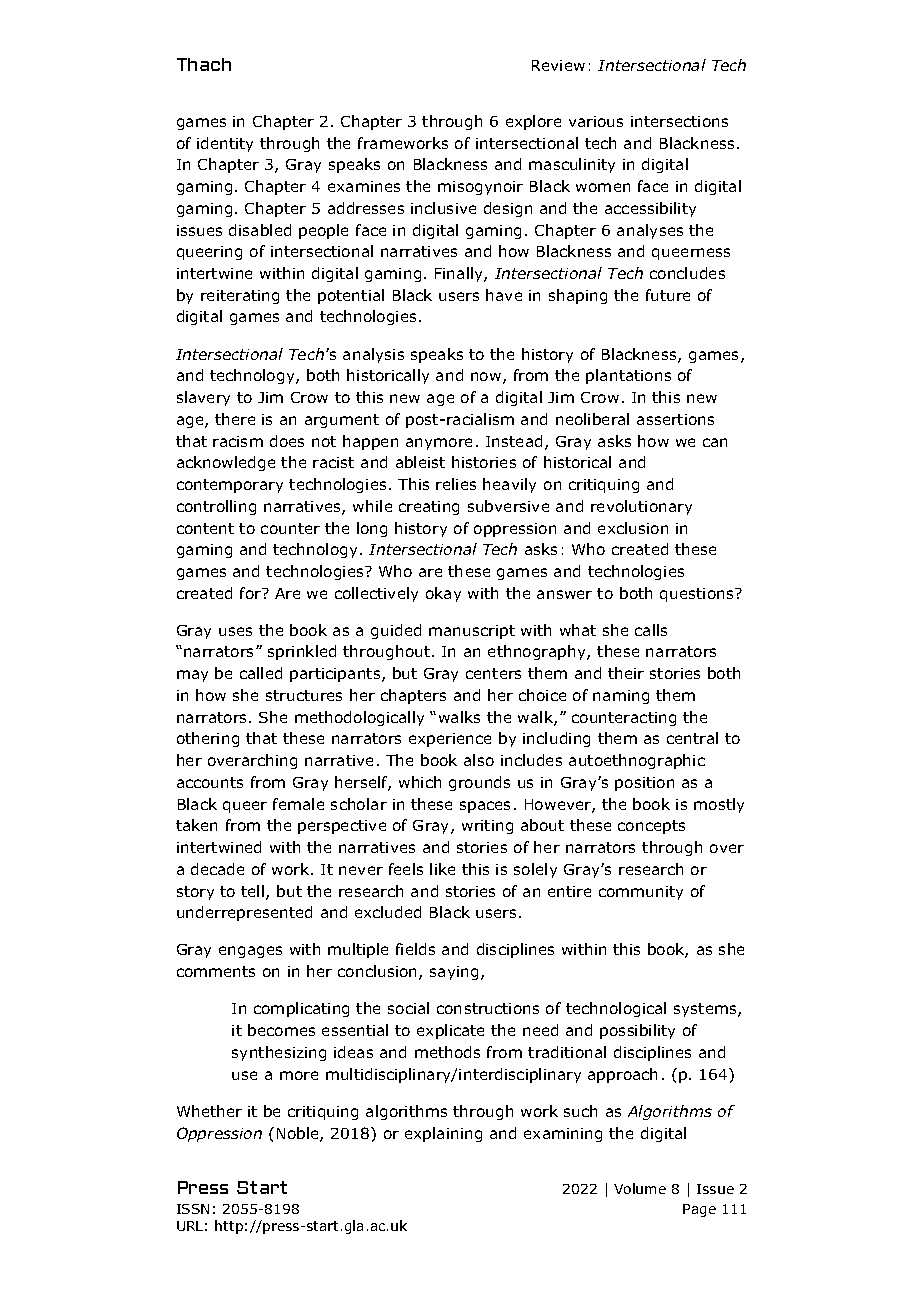 This screenshot has width=924, height=1308. I want to click on identity, so click(225, 144).
